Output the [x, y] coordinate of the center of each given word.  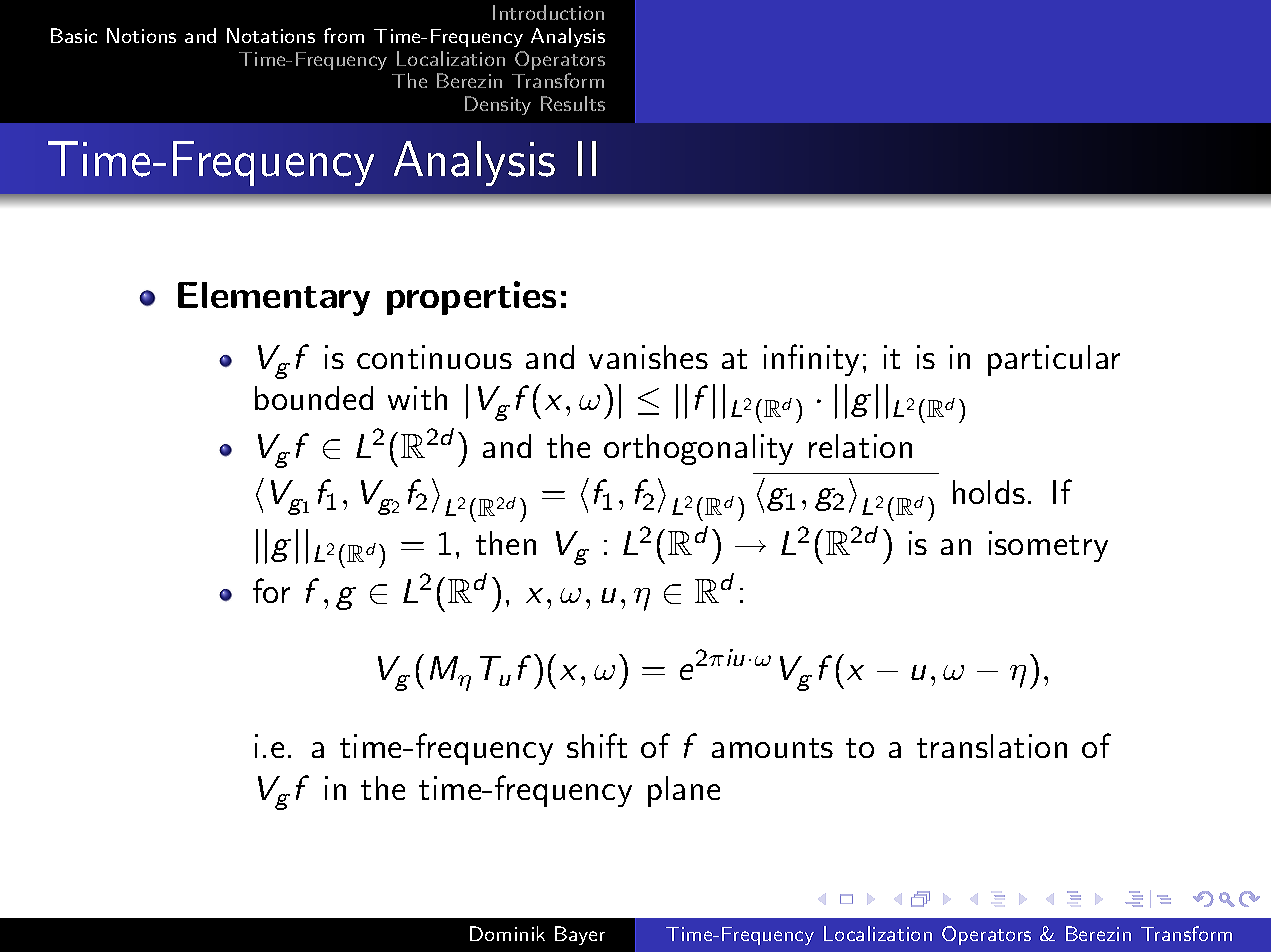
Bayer [580, 935]
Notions [141, 35]
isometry [1048, 546]
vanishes [648, 357]
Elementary [274, 299]
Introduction [548, 12]
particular [1054, 360]
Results [573, 103]
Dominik [507, 933]
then [506, 543]
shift [597, 745]
